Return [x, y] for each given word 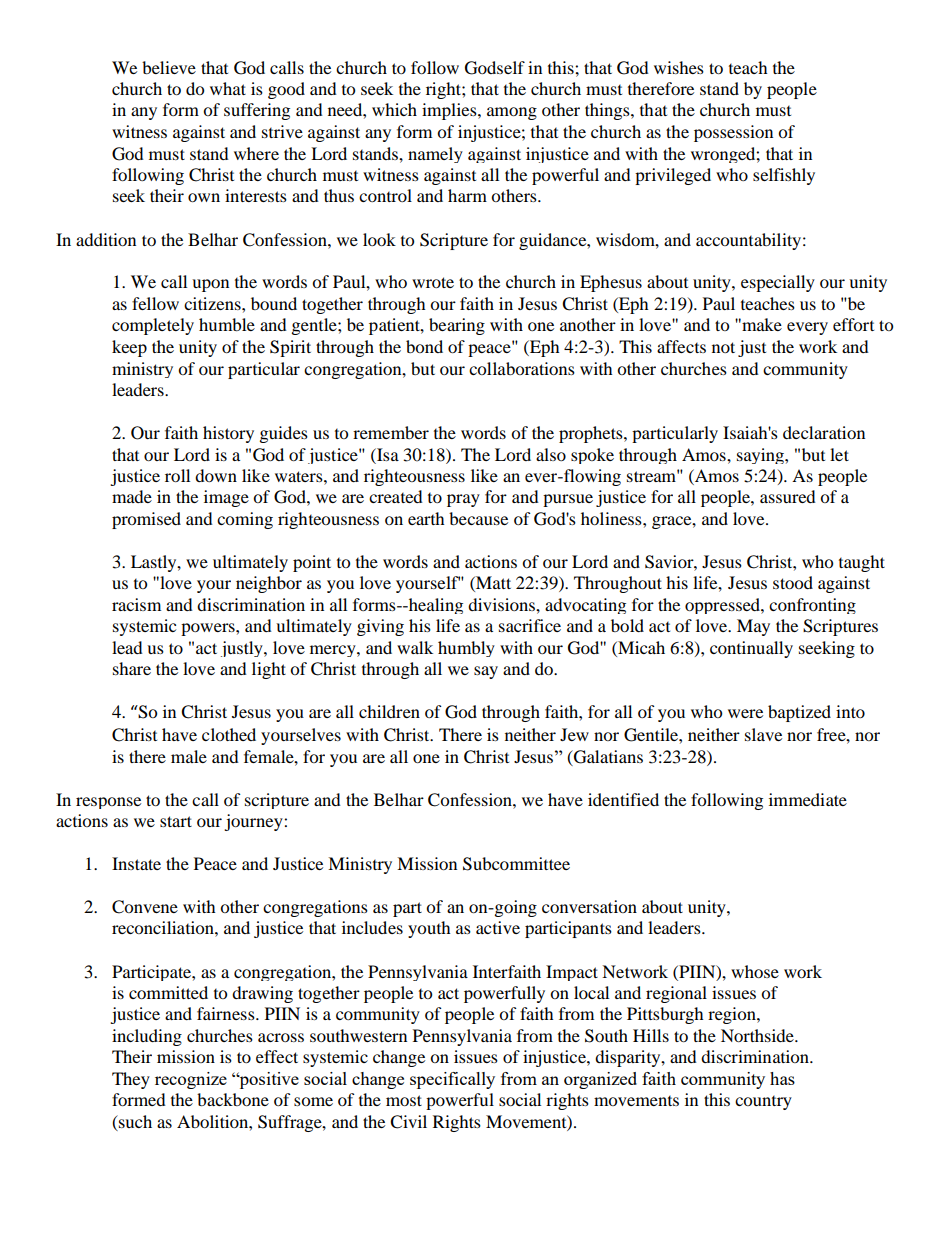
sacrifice [530, 625]
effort [853, 324]
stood [793, 582]
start [176, 821]
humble [227, 324]
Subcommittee [516, 864]
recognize [191, 1080]
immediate [808, 799]
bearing [457, 326]
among [512, 113]
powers [209, 629]
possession [733, 133]
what [228, 88]
